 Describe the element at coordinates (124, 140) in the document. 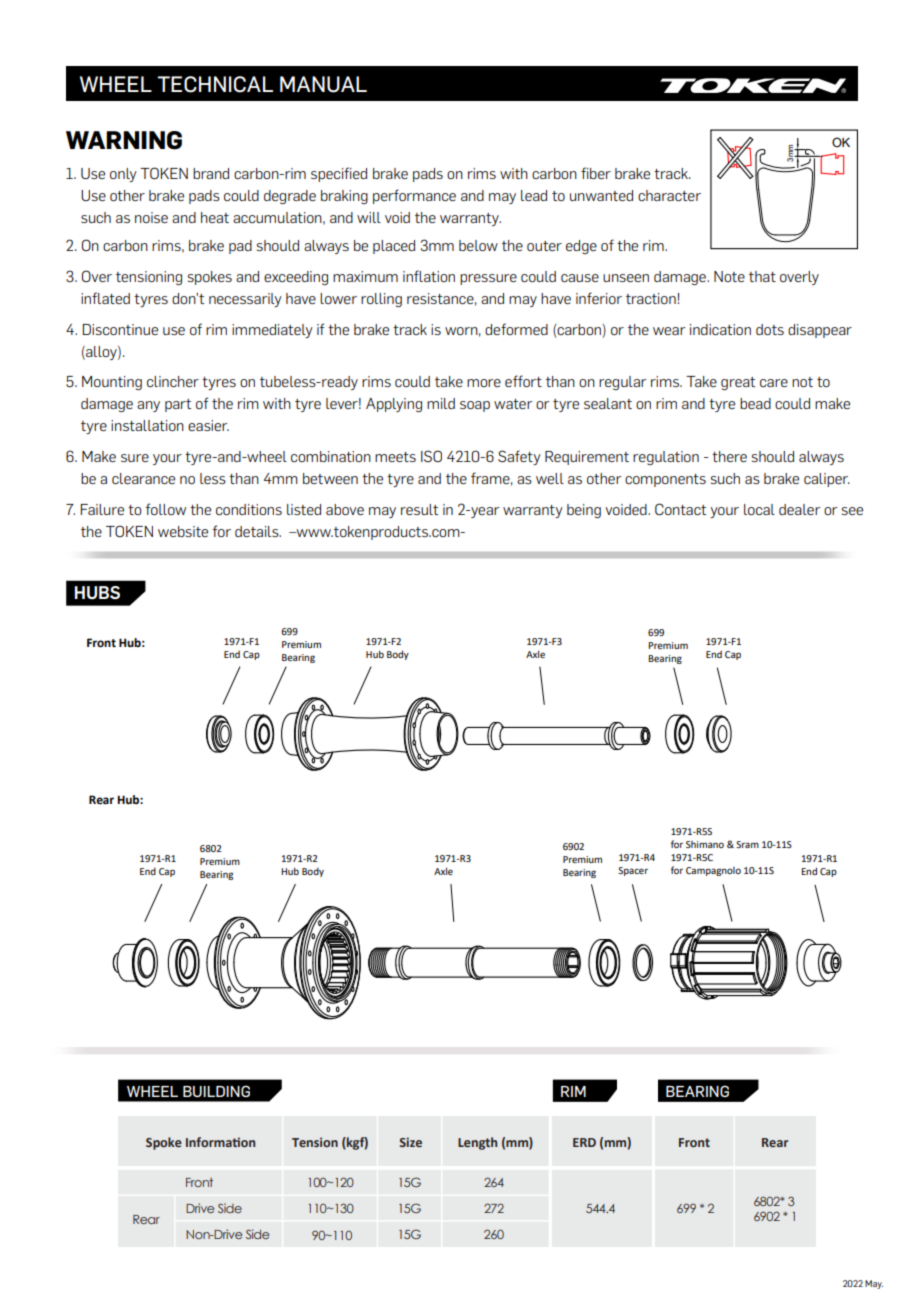

I see `WARNING` at that location.
